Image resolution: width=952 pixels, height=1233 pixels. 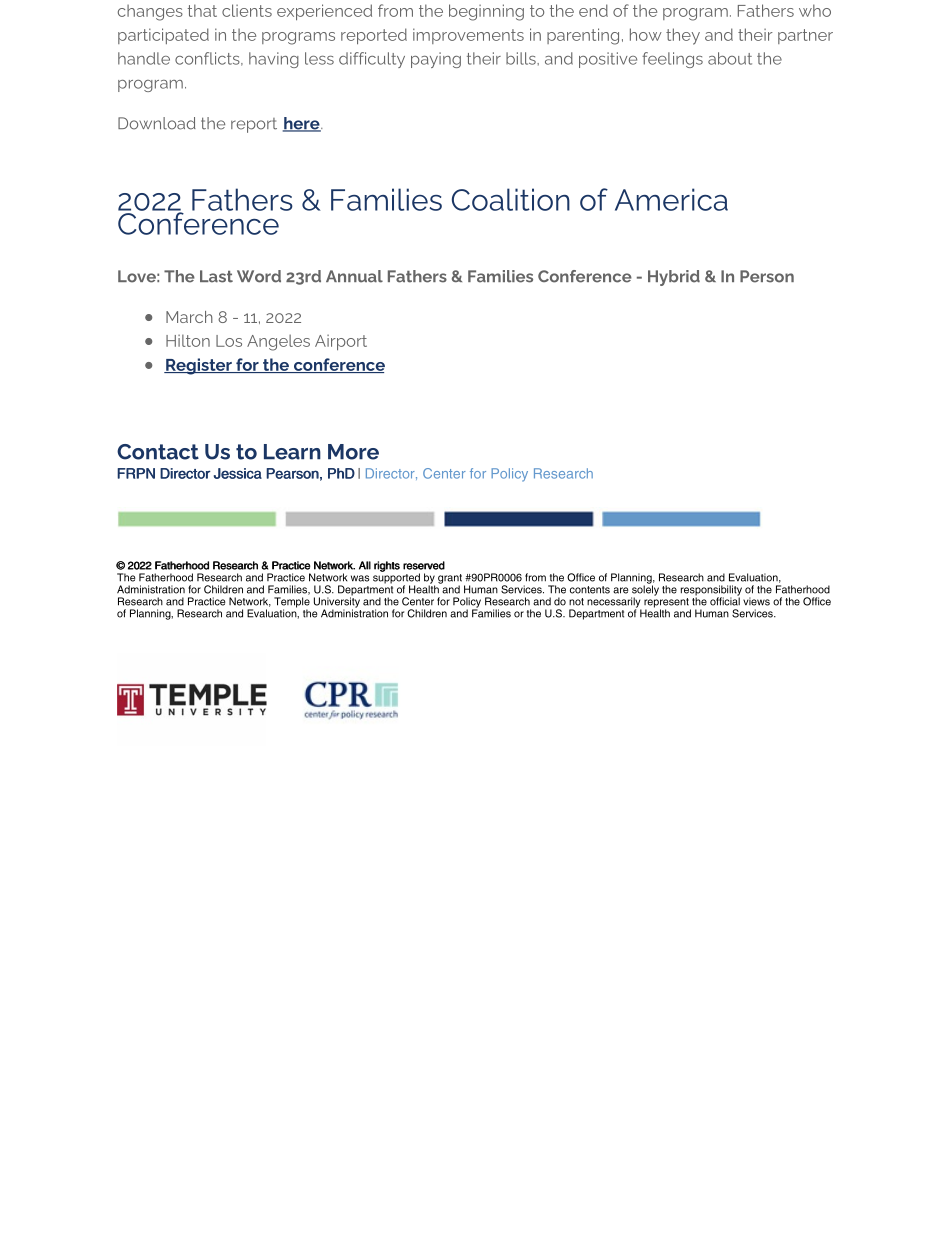 What do you see at coordinates (468, 36) in the screenshot?
I see `improvements` at bounding box center [468, 36].
